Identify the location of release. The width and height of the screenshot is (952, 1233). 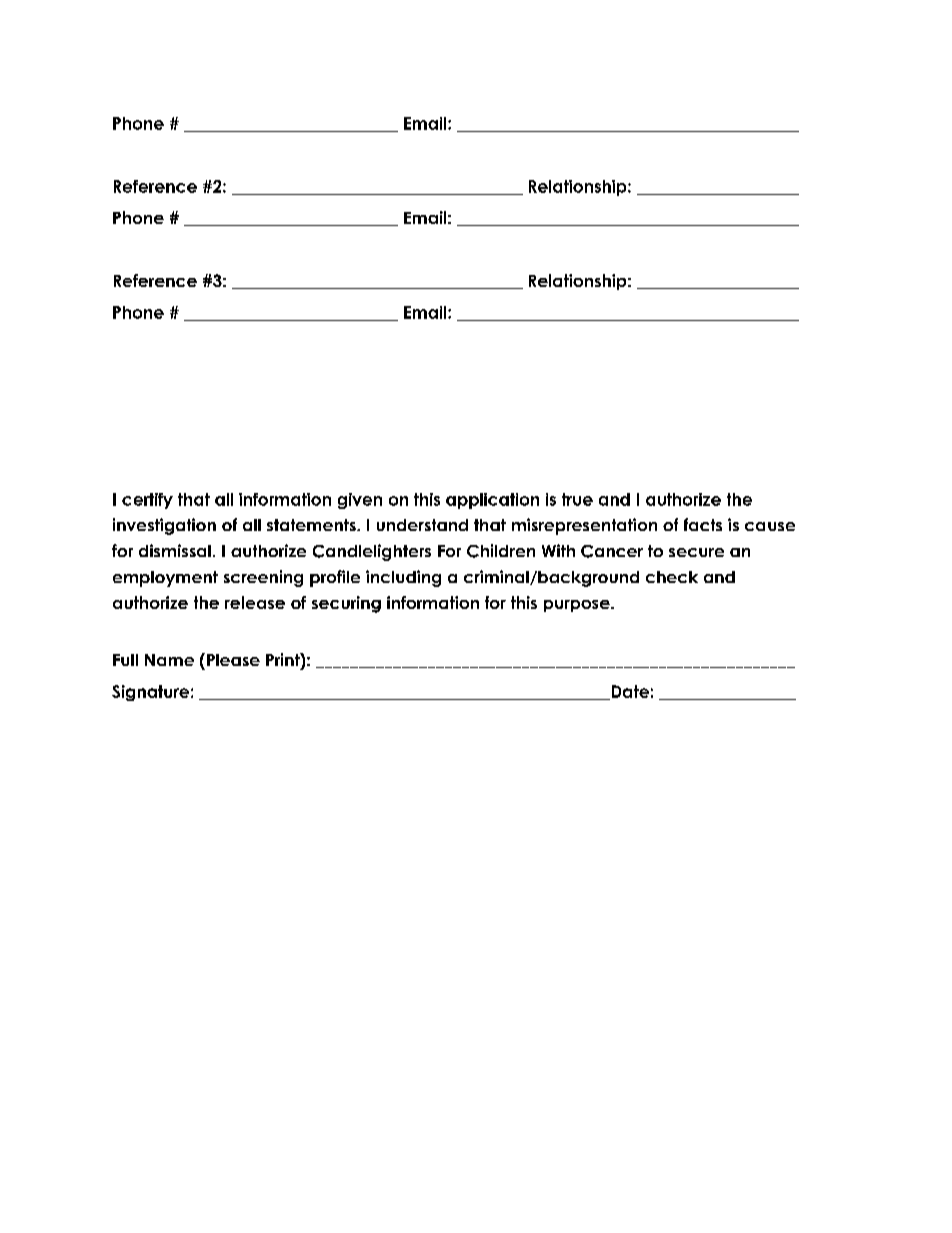
(255, 602).
